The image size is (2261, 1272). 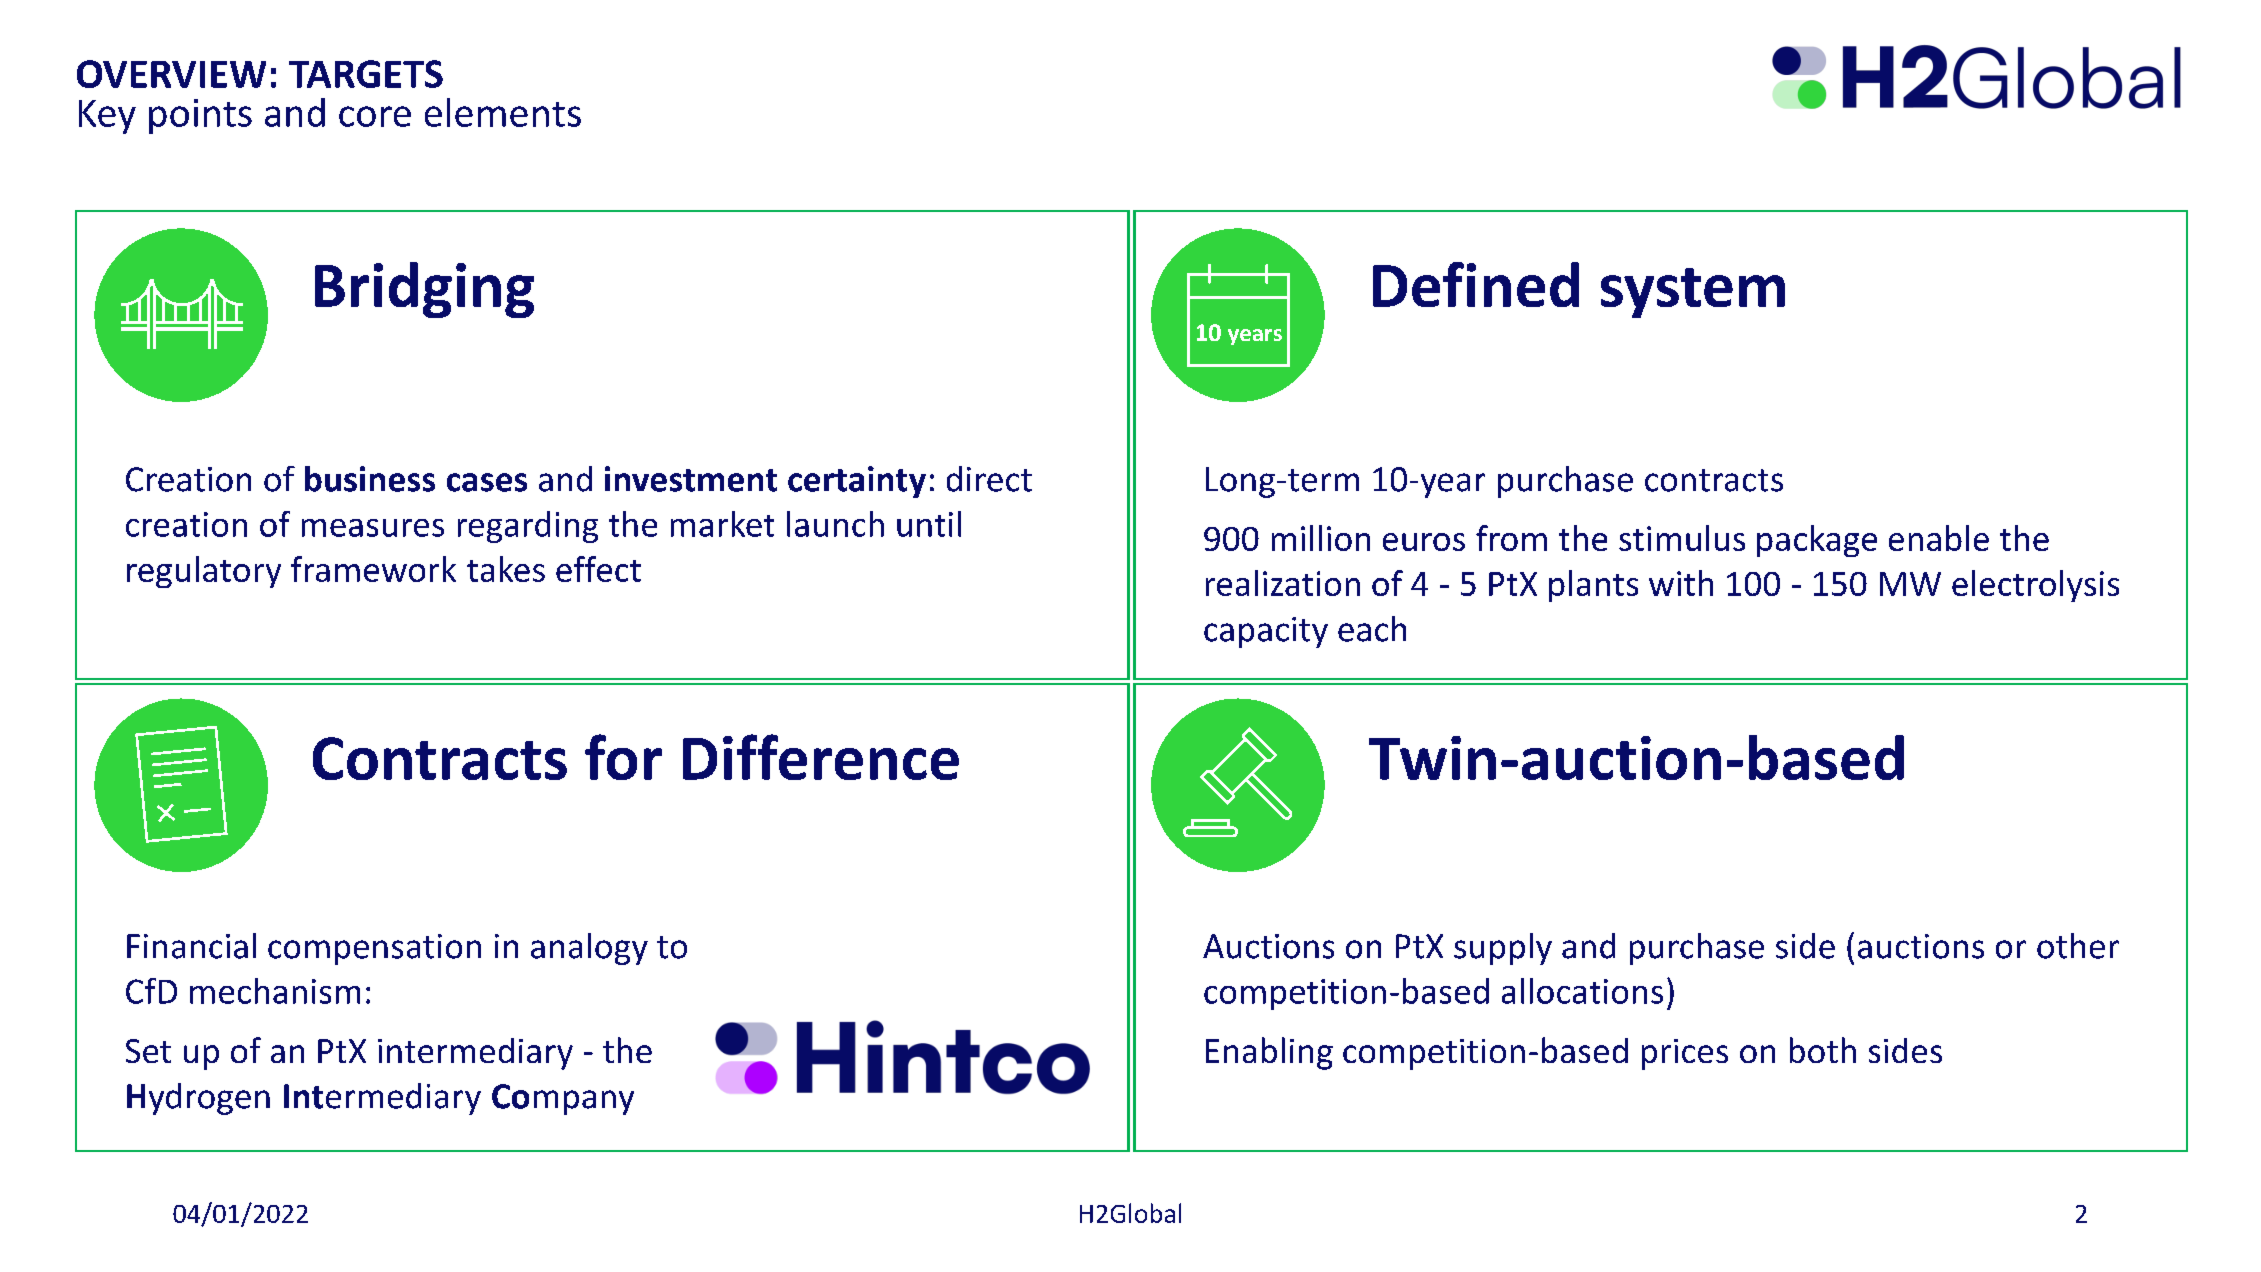 I want to click on both, so click(x=1823, y=1050).
